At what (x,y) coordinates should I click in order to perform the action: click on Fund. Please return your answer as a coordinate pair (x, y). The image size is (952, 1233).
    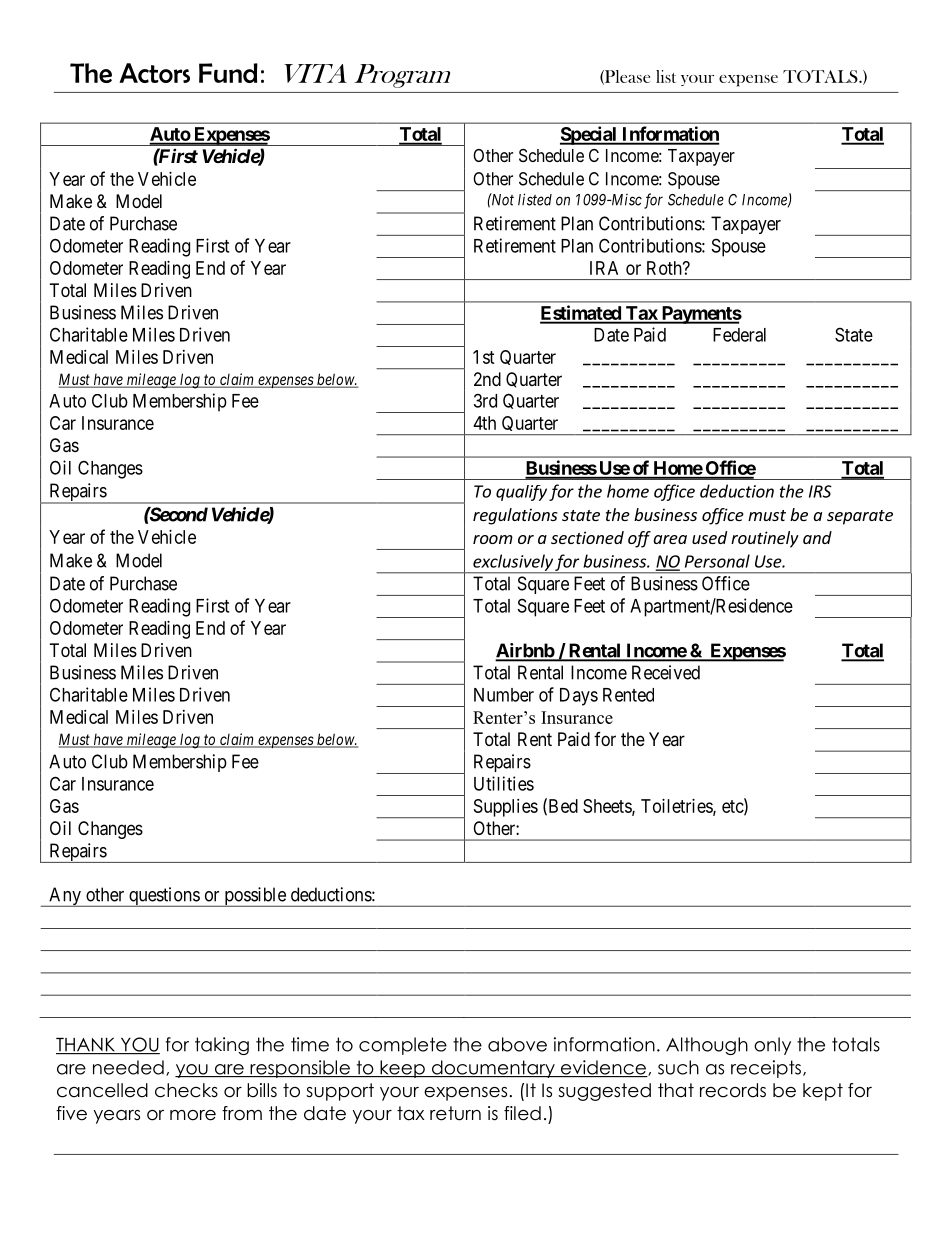
    Looking at the image, I should click on (228, 73).
